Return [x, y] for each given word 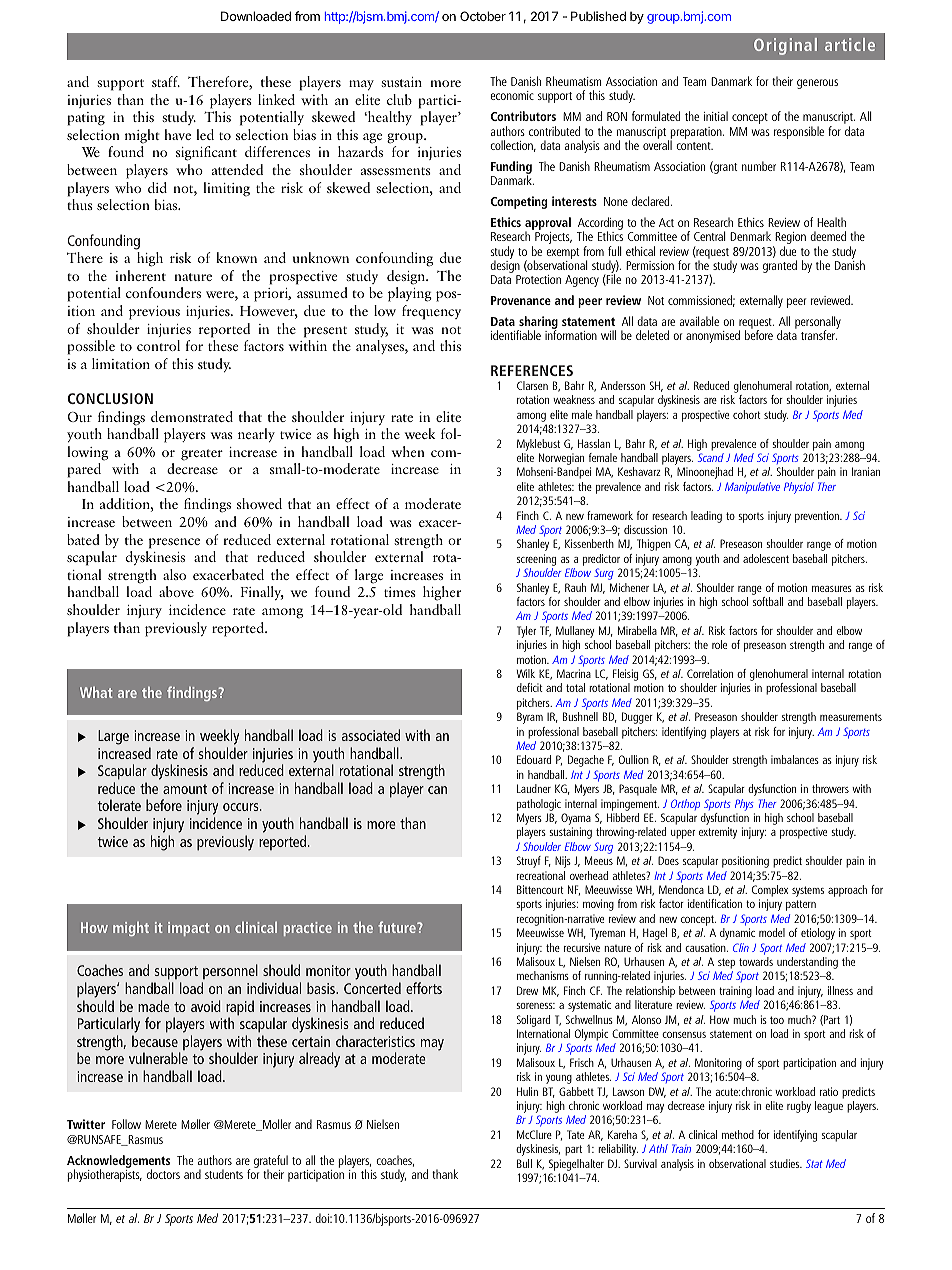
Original [785, 46]
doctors [163, 1174]
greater [202, 455]
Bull [524, 1163]
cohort [747, 414]
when [408, 451]
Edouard [534, 759]
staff [166, 81]
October [483, 16]
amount [185, 789]
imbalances [795, 759]
